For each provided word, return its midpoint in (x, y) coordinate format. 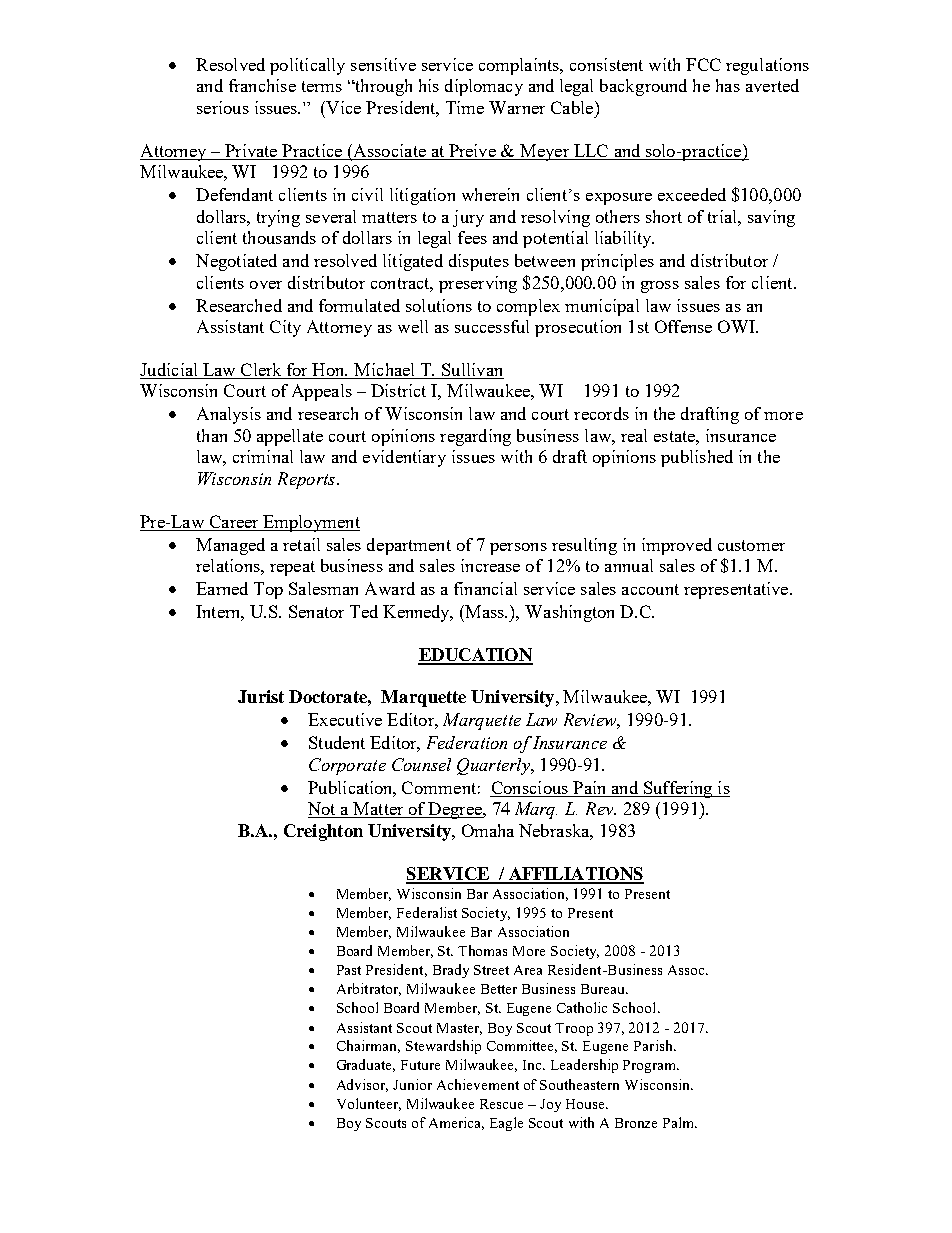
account (650, 589)
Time (465, 107)
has (728, 85)
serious (223, 107)
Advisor (362, 1085)
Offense (683, 326)
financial (485, 588)
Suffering (678, 789)
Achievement (478, 1084)
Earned (222, 588)
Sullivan (472, 371)
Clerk (262, 371)
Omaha (488, 830)
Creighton (323, 832)
